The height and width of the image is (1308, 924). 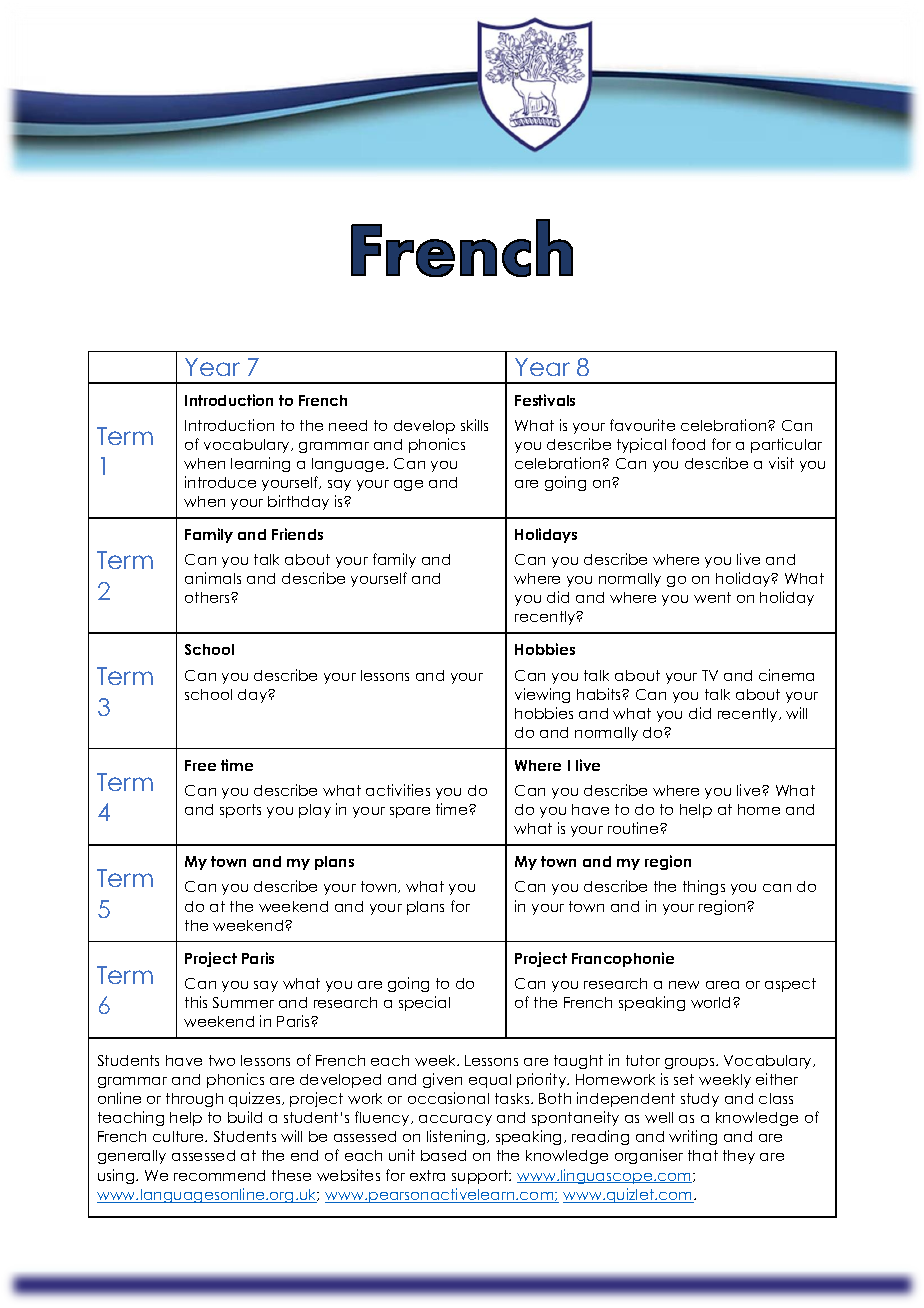 What do you see at coordinates (208, 597) in the image?
I see `others` at bounding box center [208, 597].
